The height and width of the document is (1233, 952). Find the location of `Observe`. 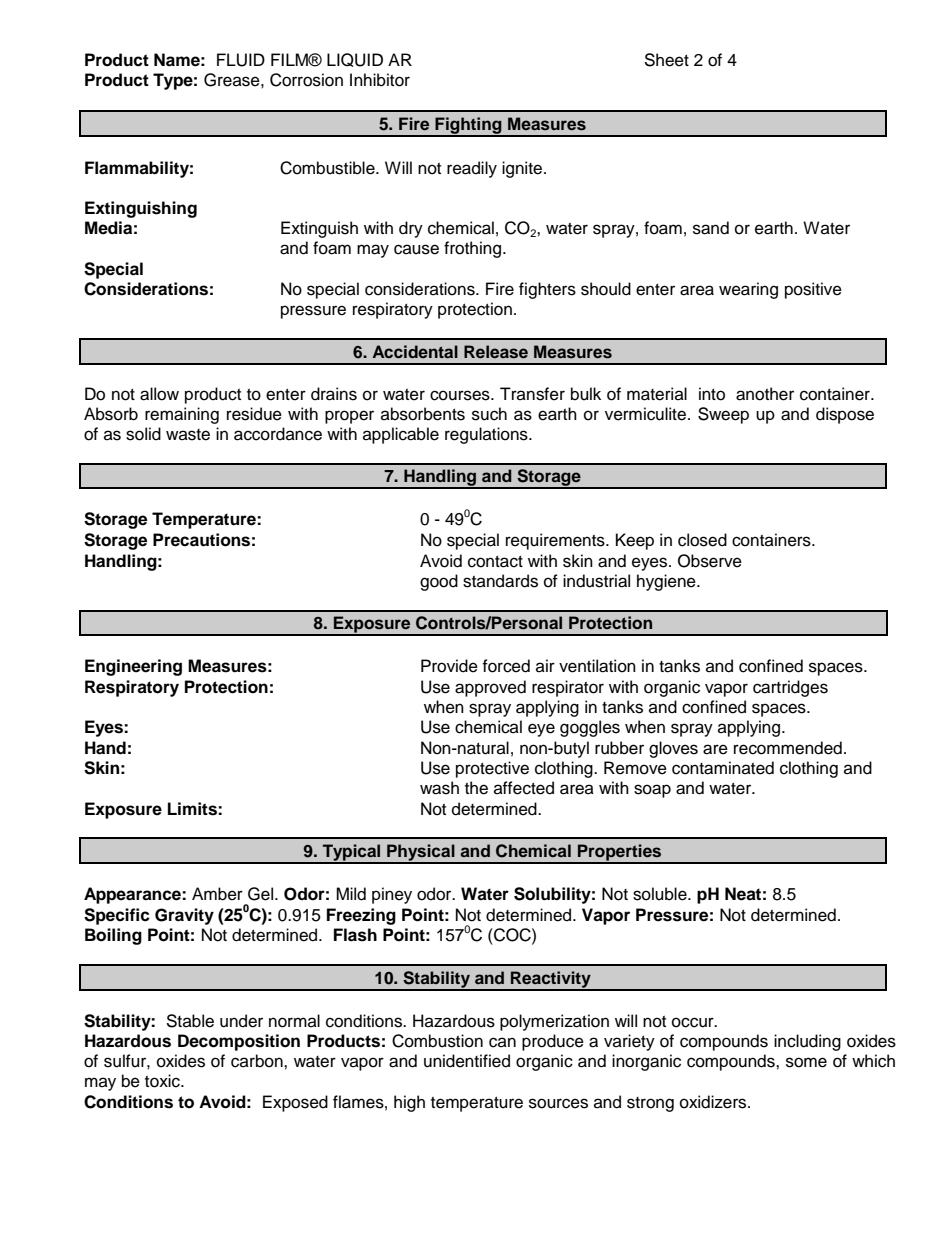

Observe is located at coordinates (710, 561).
